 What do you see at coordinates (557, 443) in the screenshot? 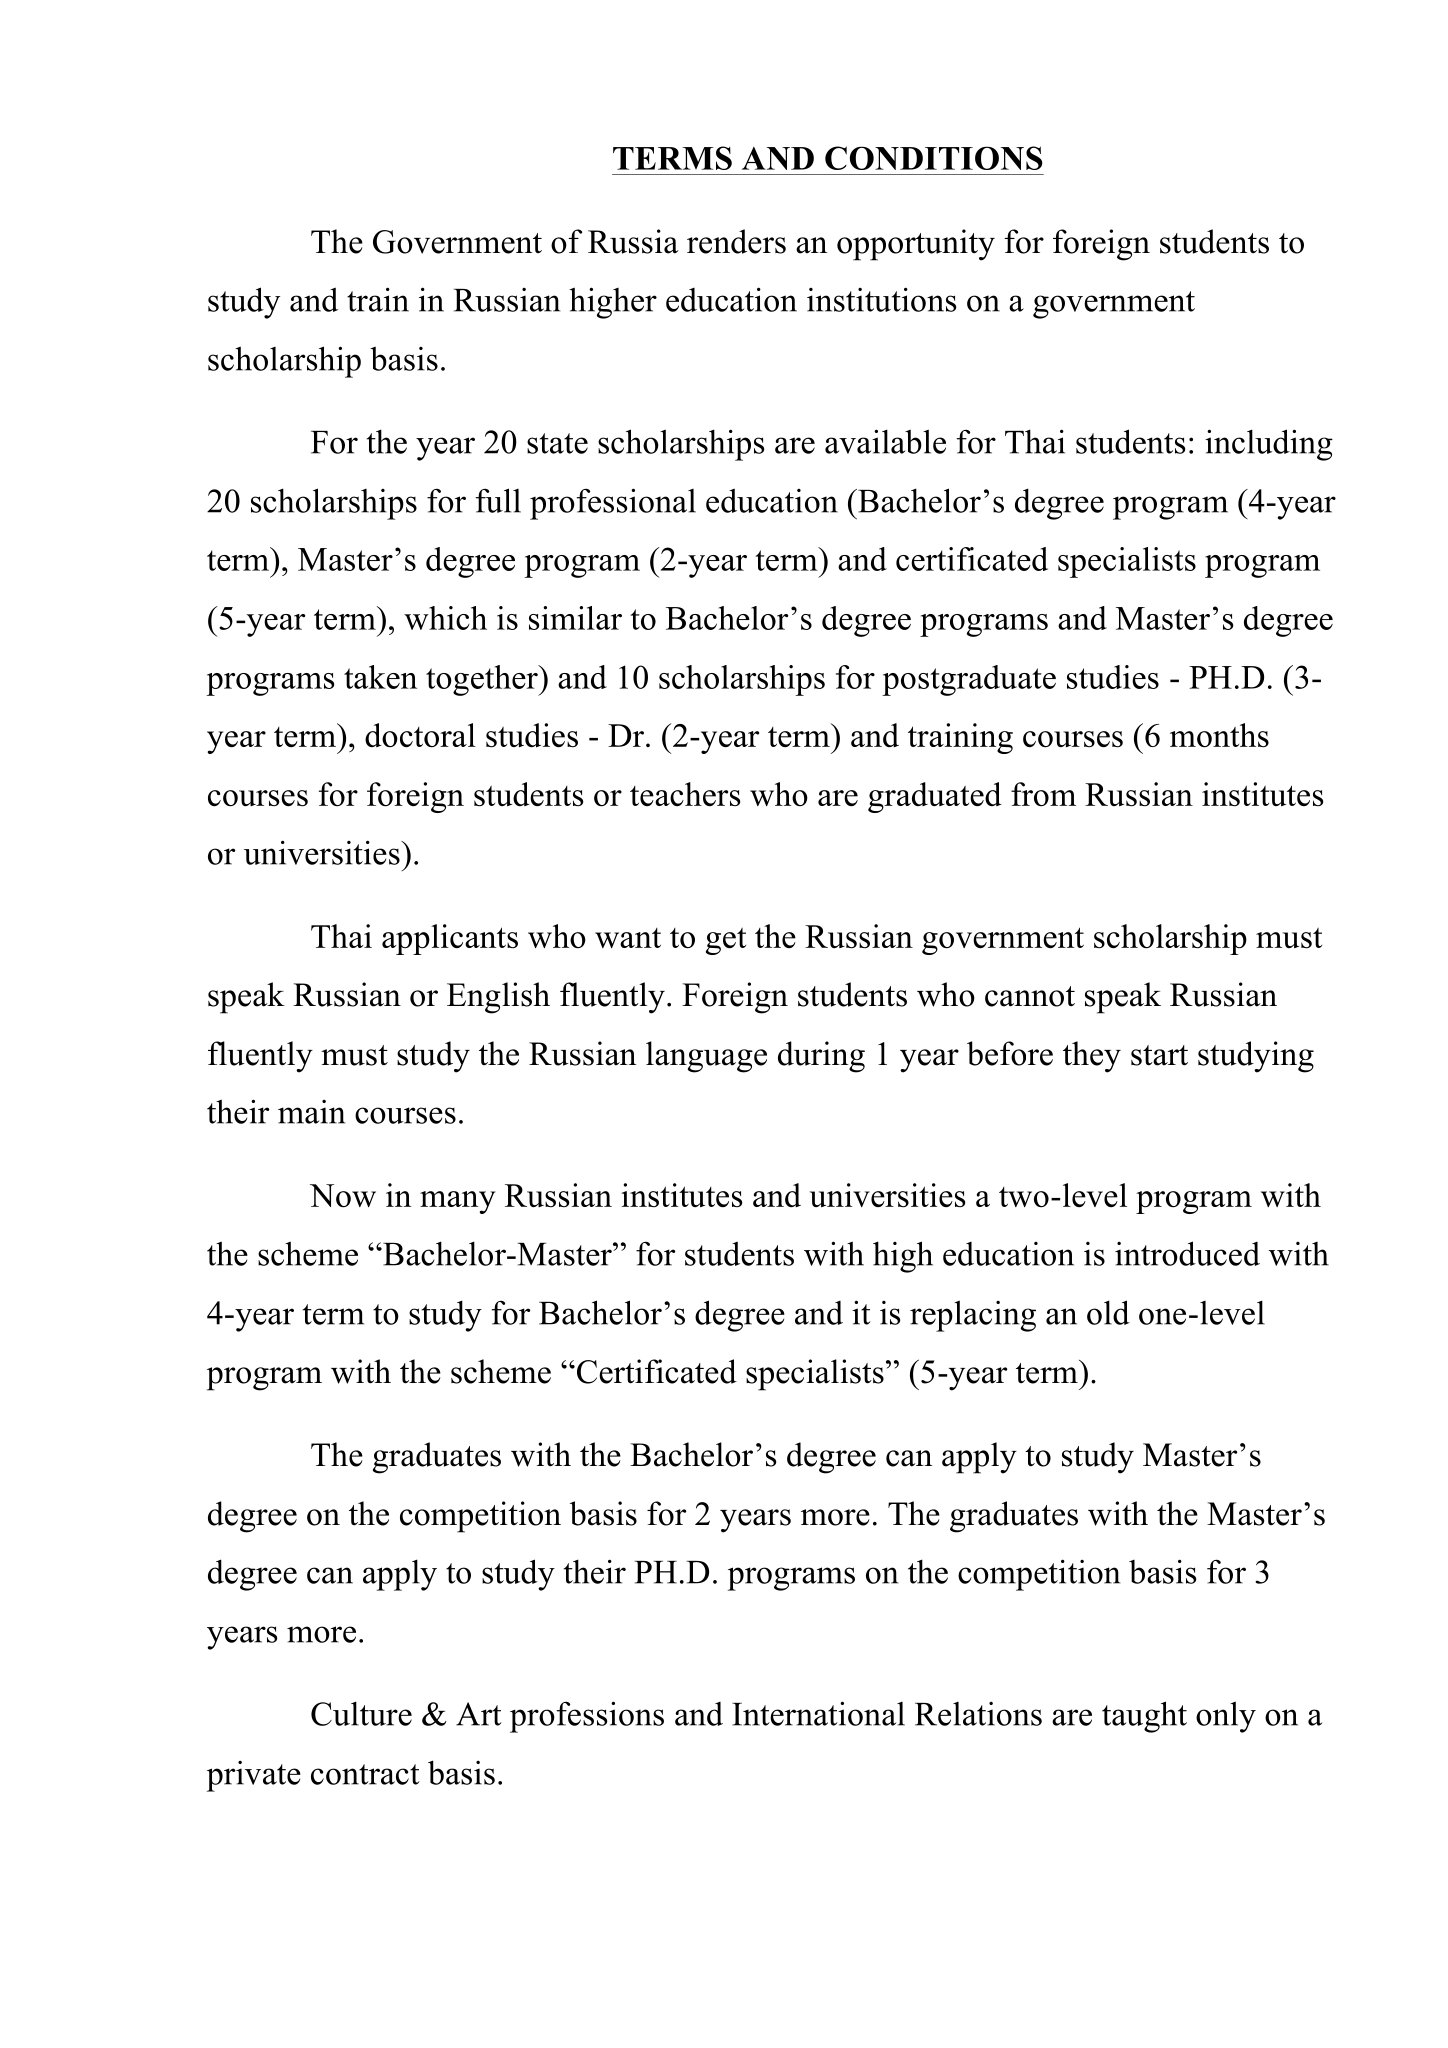
I see `state` at bounding box center [557, 443].
